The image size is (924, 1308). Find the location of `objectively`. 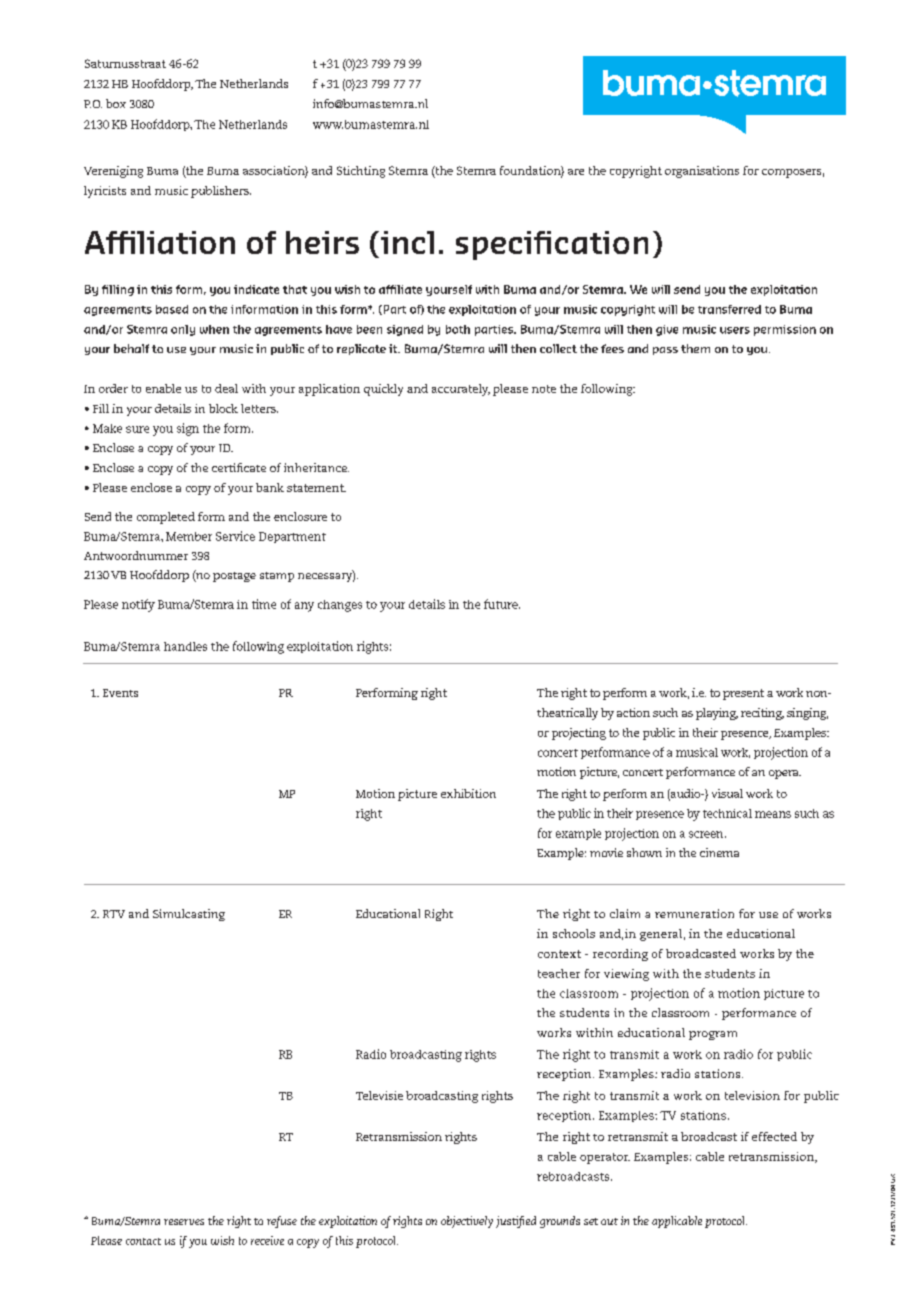

objectively is located at coordinates (467, 1222).
